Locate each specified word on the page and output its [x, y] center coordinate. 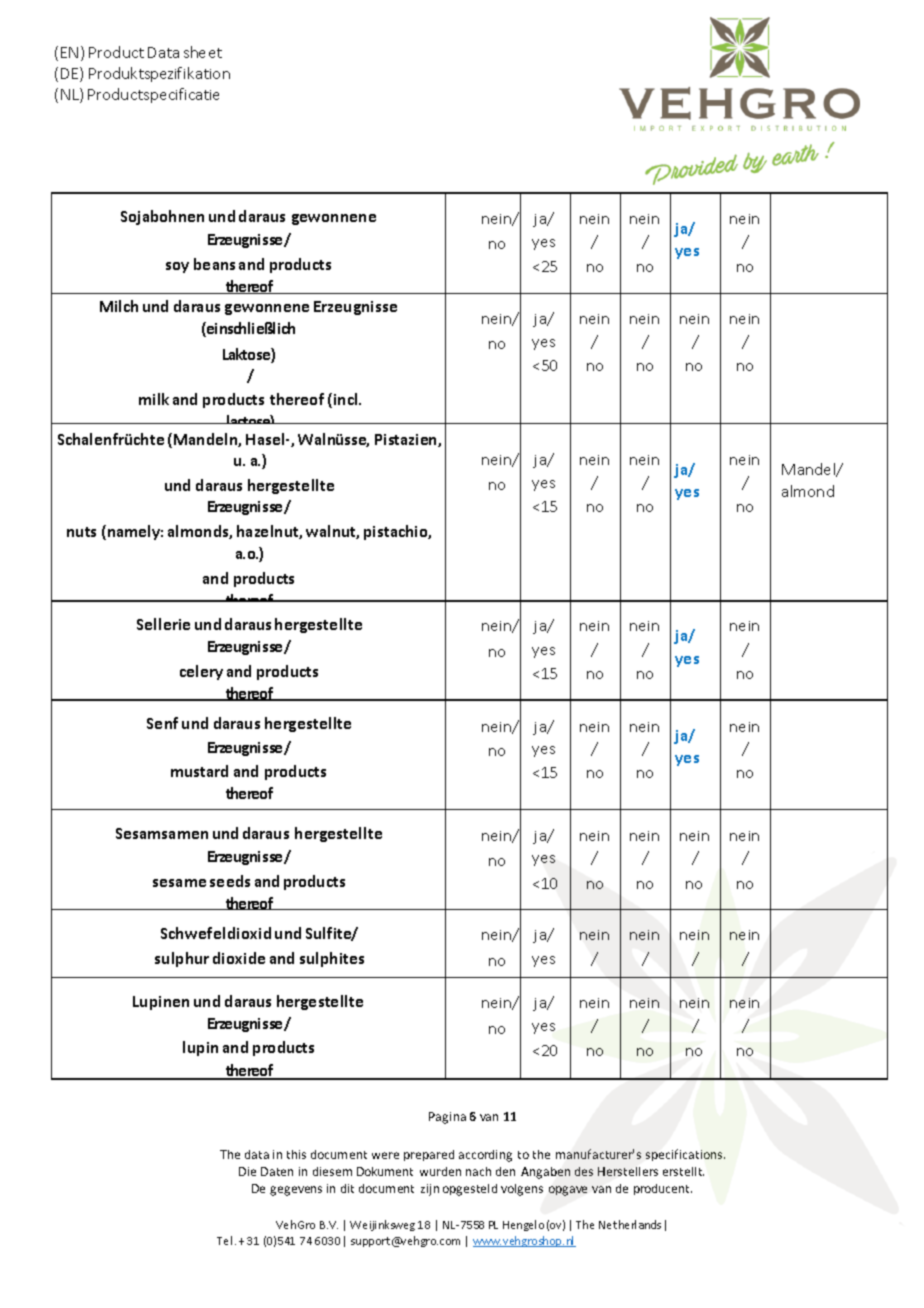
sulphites [332, 959]
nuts [81, 532]
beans [214, 264]
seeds [230, 881]
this [296, 1154]
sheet [203, 52]
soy [177, 267]
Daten [277, 1171]
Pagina [447, 1118]
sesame [179, 883]
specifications [685, 1155]
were [385, 1155]
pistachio [397, 532]
